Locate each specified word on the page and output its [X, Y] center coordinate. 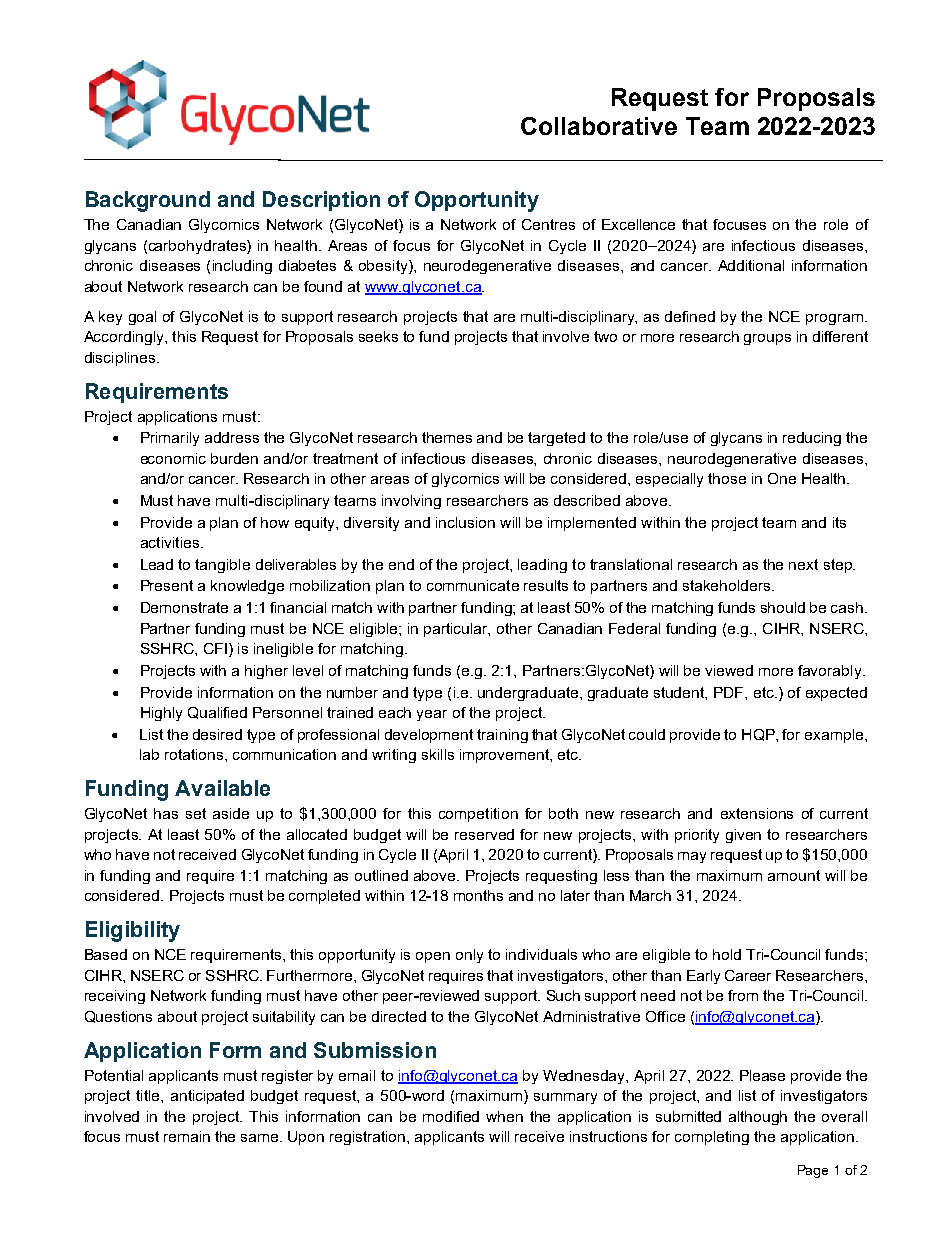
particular [457, 630]
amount [794, 875]
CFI [215, 648]
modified [451, 1116]
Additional [751, 265]
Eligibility [133, 931]
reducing [812, 439]
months [478, 895]
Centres [548, 224]
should [783, 607]
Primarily [170, 439]
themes [447, 437]
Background [148, 201]
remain [187, 1136]
